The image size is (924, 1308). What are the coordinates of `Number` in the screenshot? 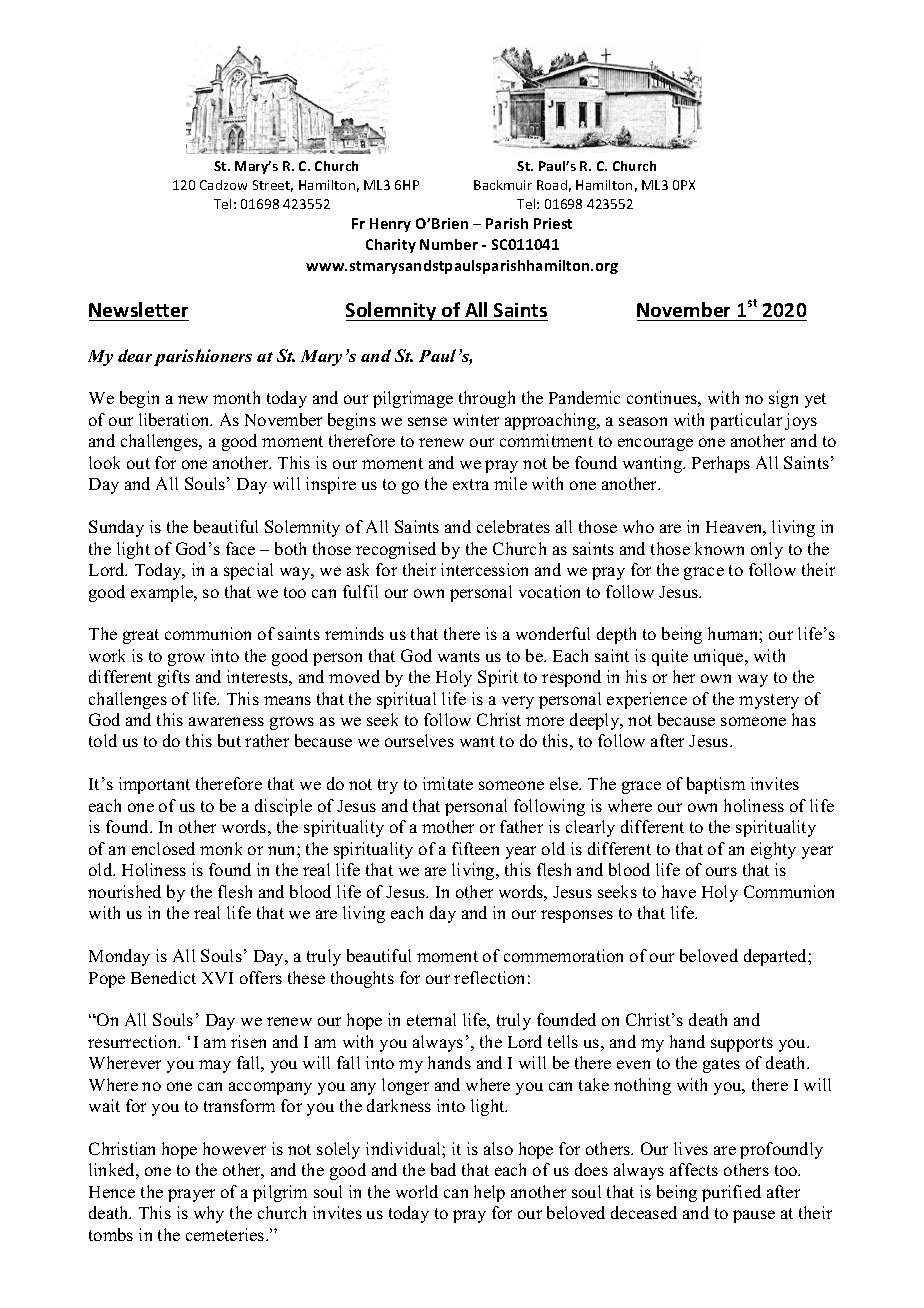 It's located at (449, 244).
